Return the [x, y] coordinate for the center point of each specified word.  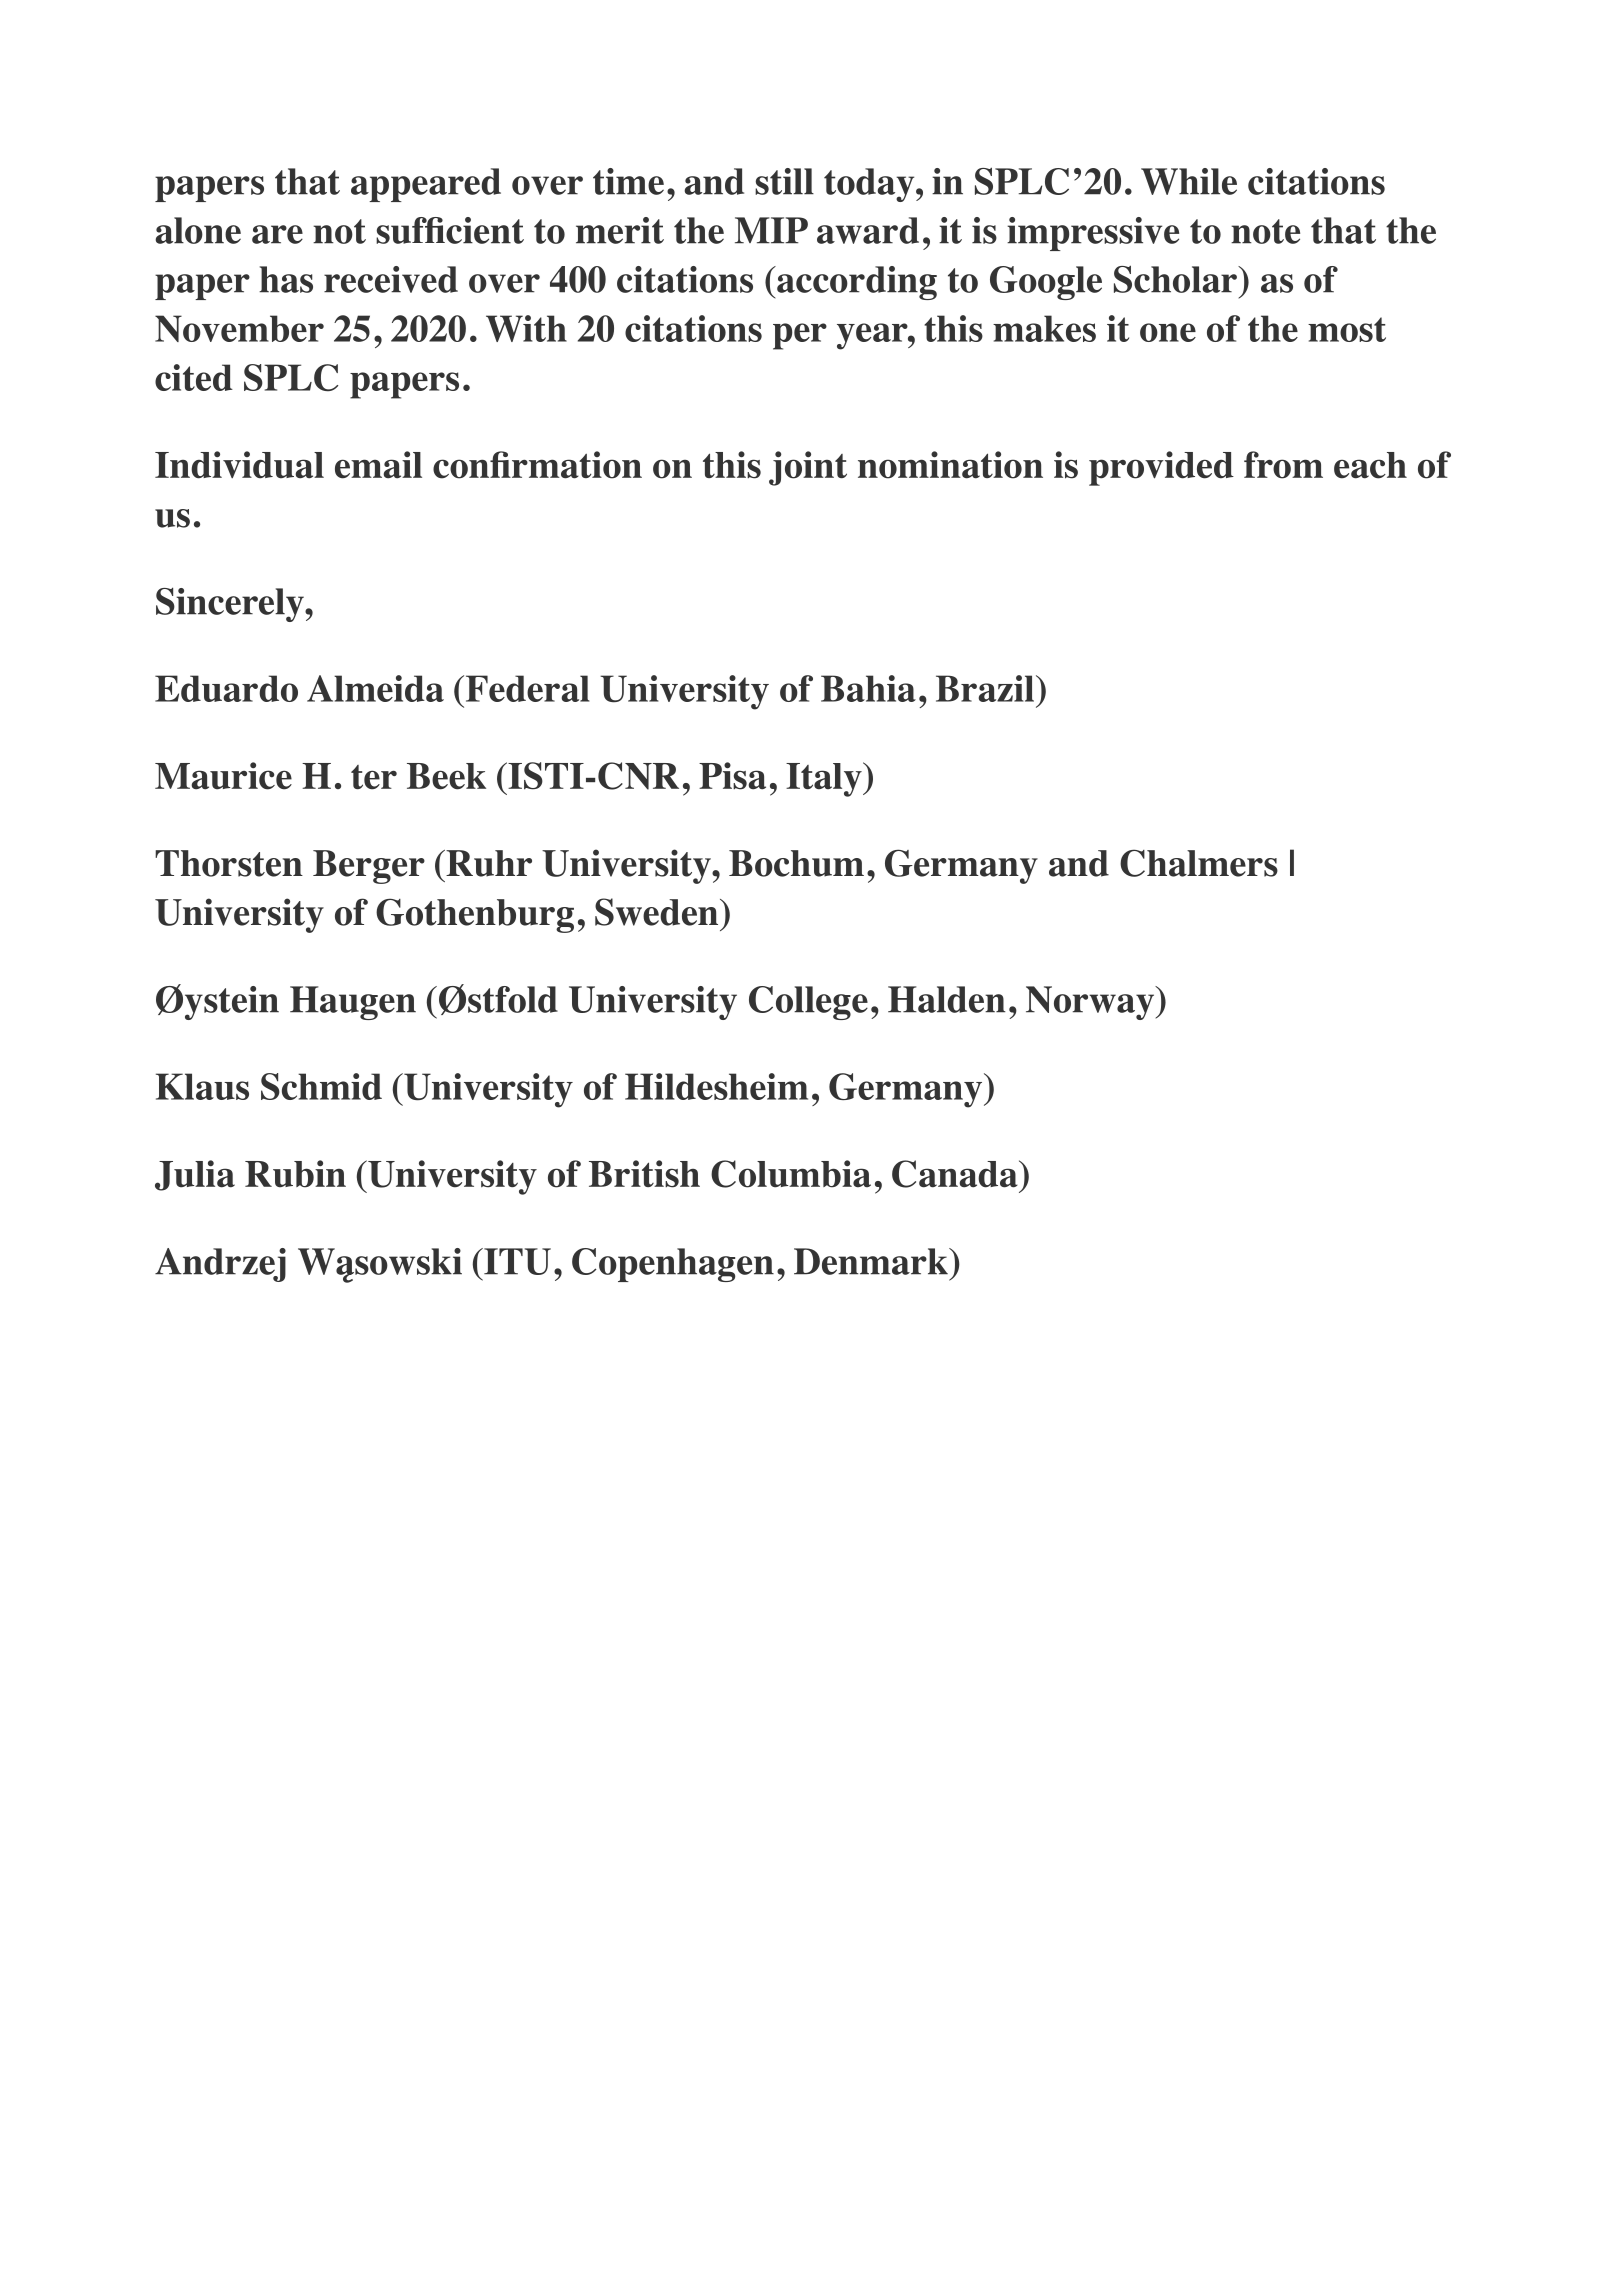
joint [808, 468]
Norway [1091, 1003]
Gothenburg [475, 915]
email [378, 465]
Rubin [295, 1174]
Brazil [985, 688]
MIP [771, 230]
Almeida [375, 688]
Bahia [868, 688]
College [808, 1003]
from [1283, 465]
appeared [426, 185]
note [1265, 231]
